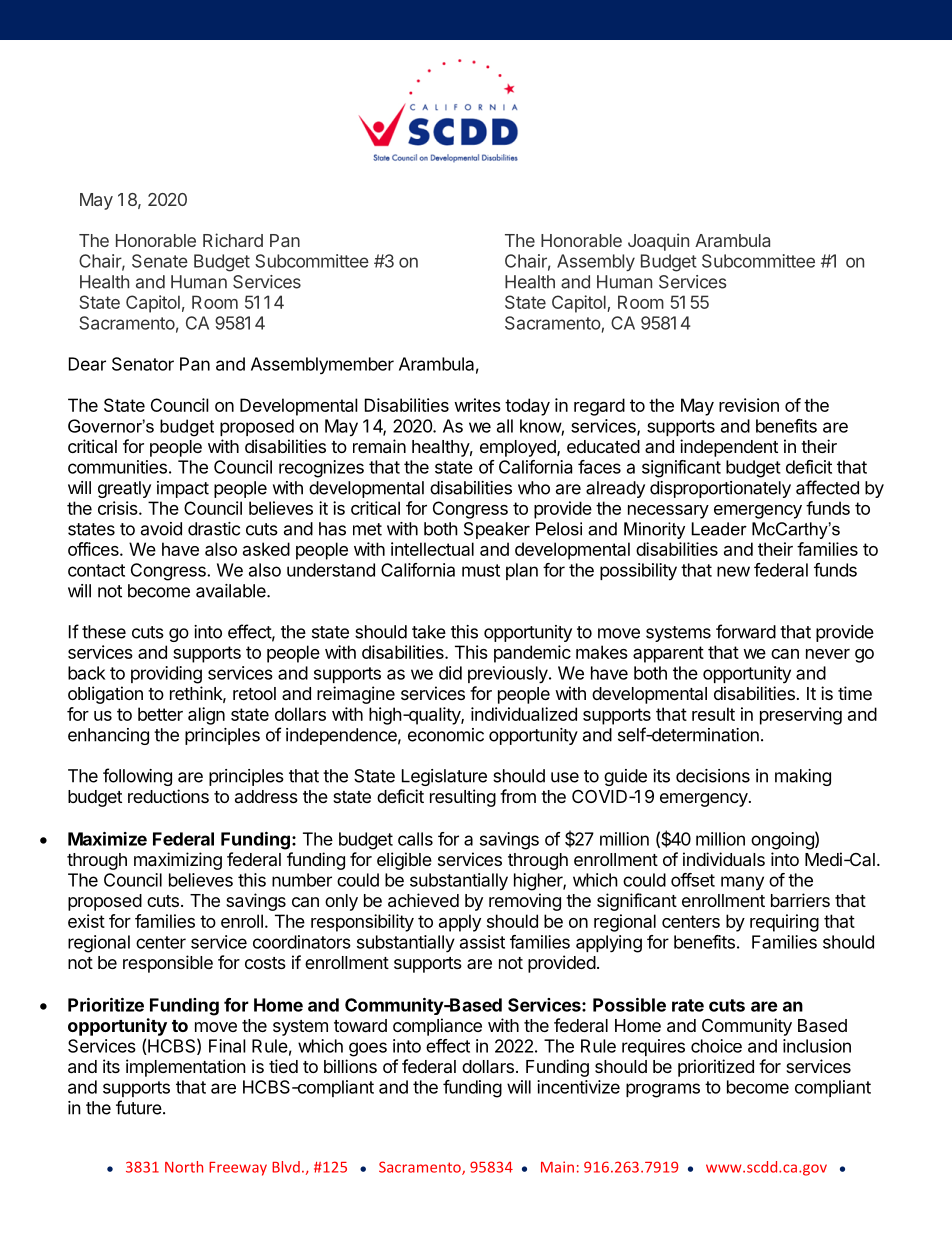 Image resolution: width=952 pixels, height=1233 pixels. Describe the element at coordinates (160, 261) in the document. I see `Senate` at that location.
